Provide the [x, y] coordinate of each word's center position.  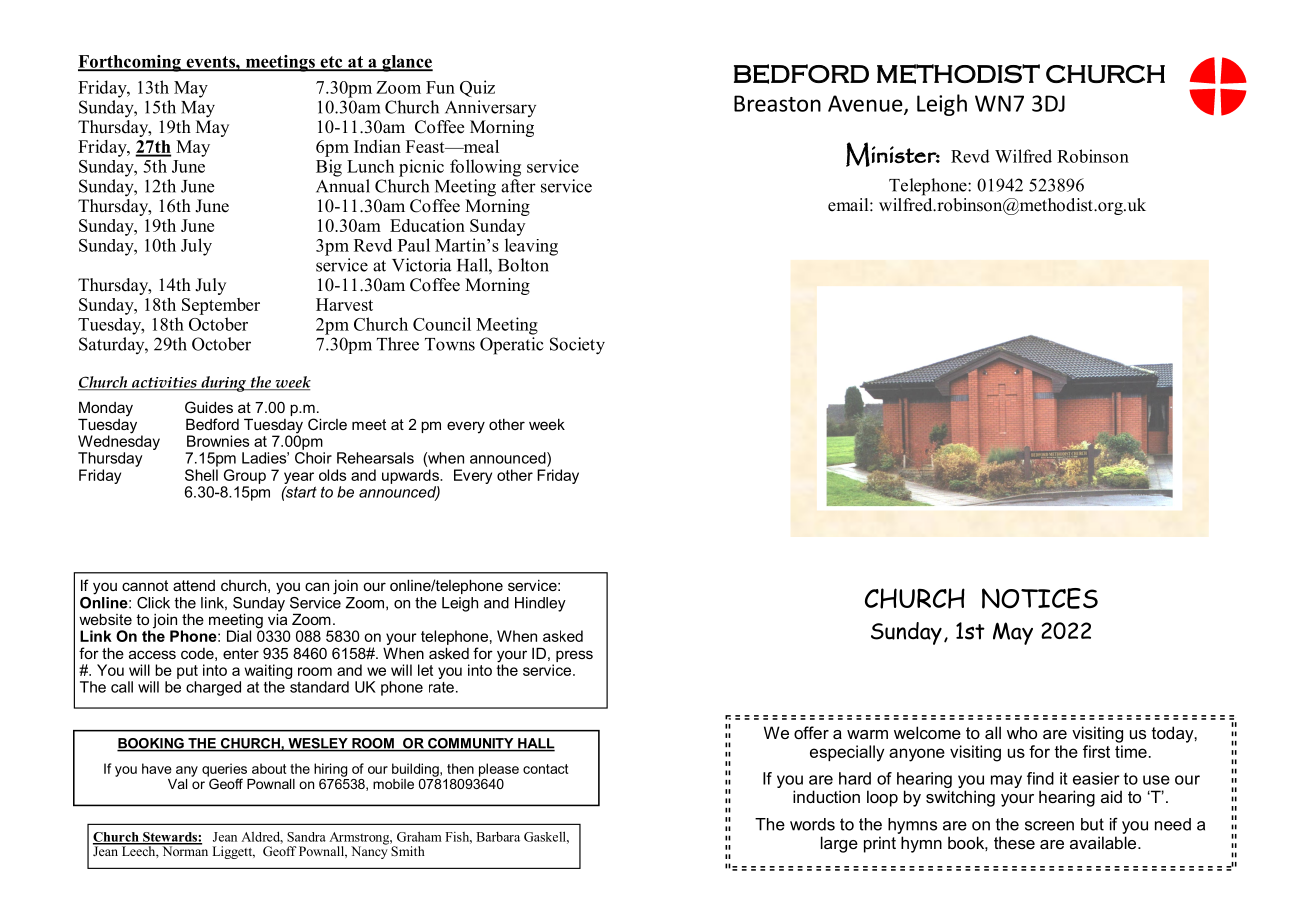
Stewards [170, 838]
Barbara [498, 837]
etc [331, 63]
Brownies [218, 441]
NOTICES [1040, 598]
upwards [411, 476]
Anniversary [490, 108]
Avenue [866, 104]
